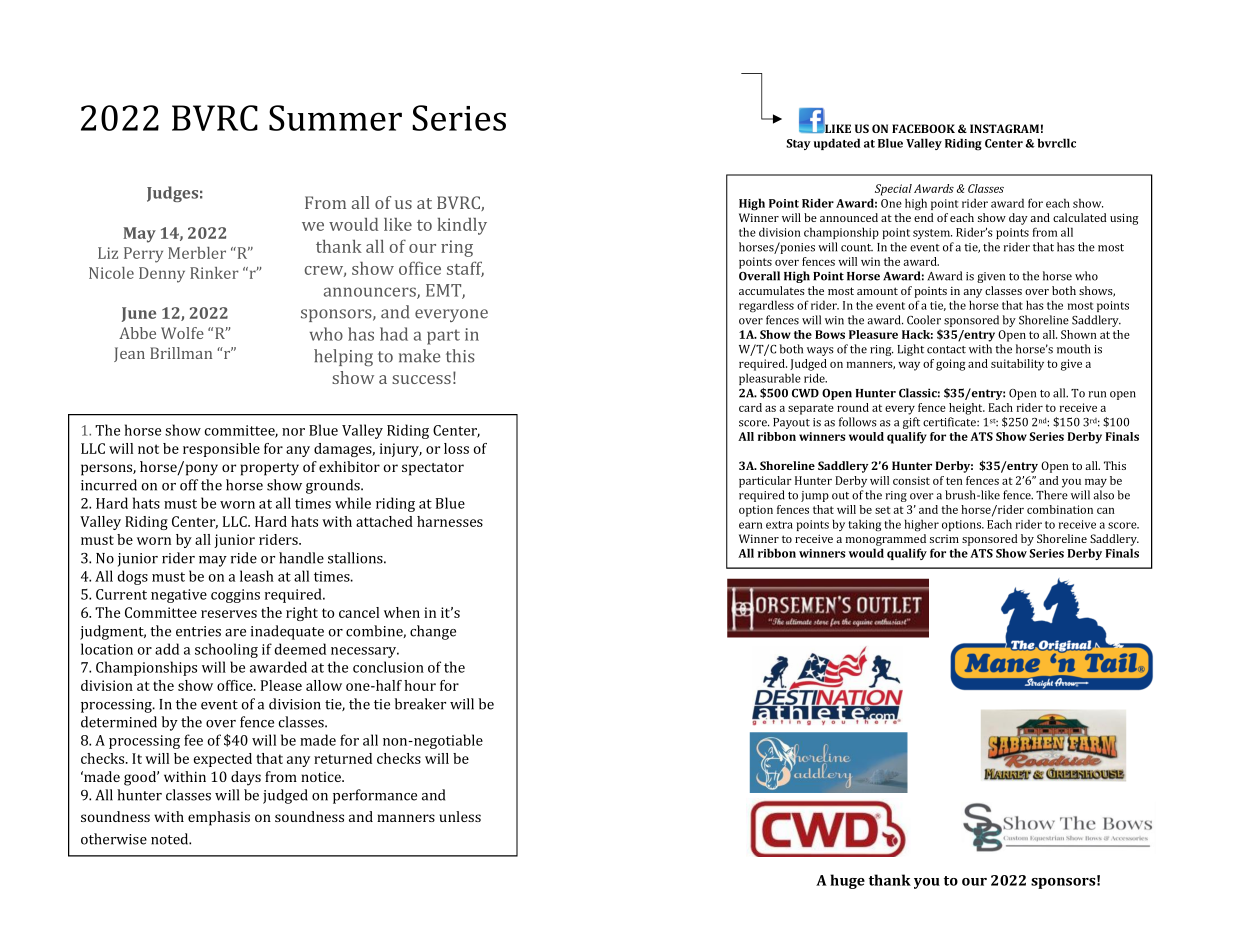 This screenshot has width=1233, height=952. Describe the element at coordinates (335, 118) in the screenshot. I see `Summer` at that location.
